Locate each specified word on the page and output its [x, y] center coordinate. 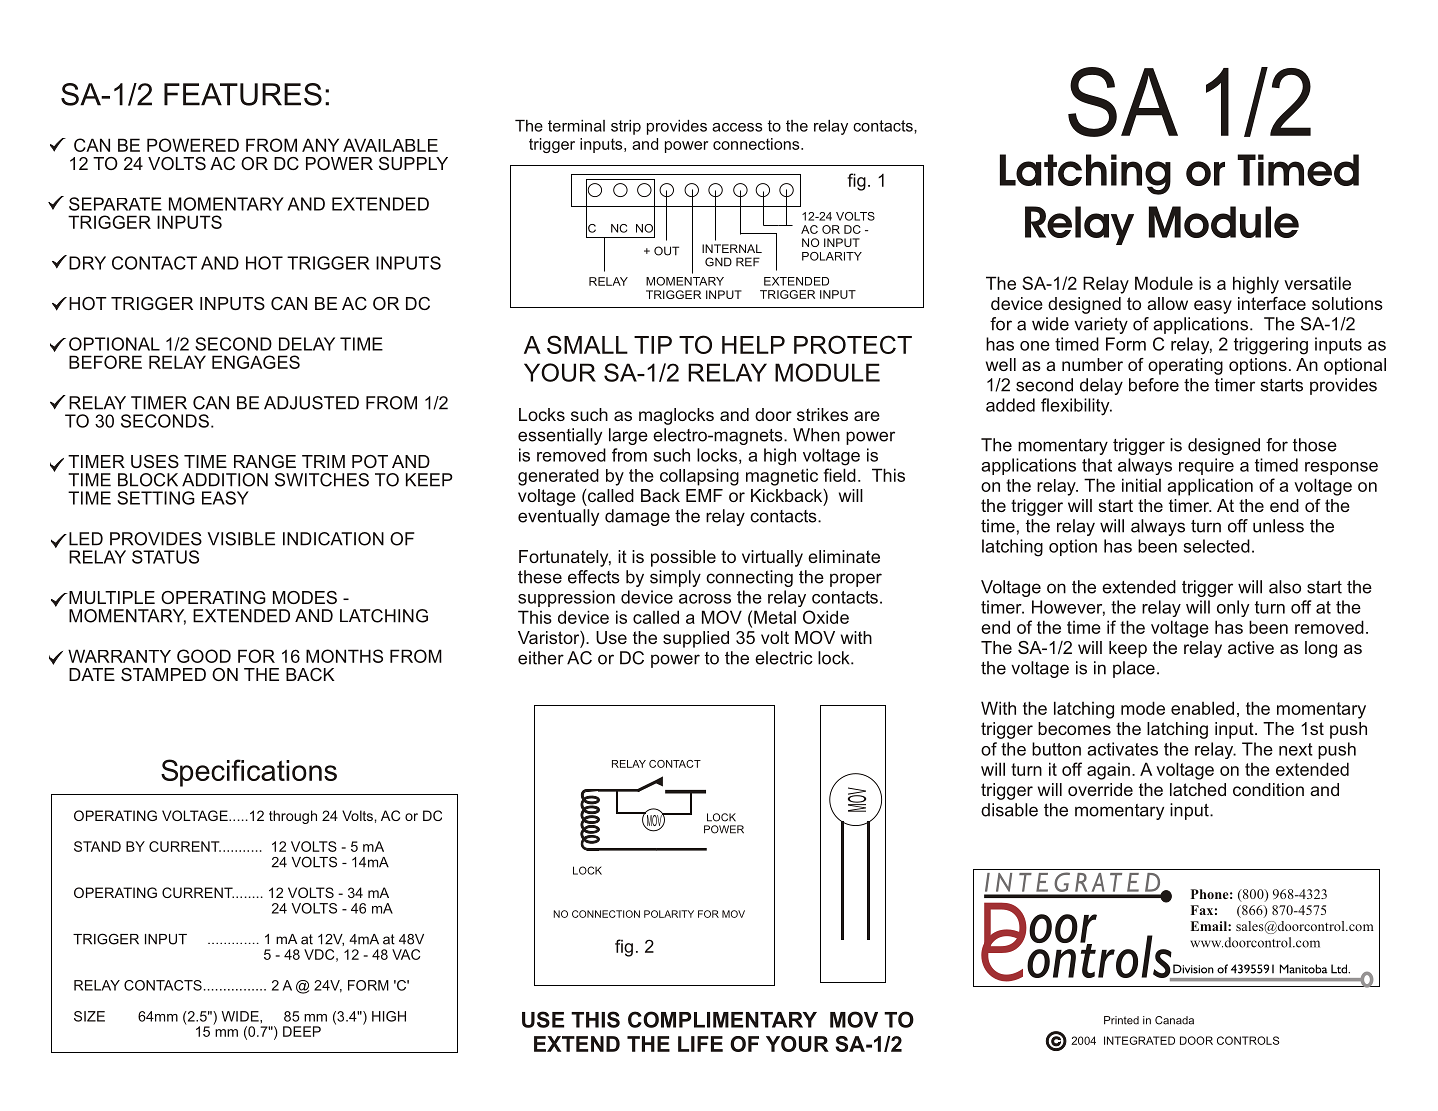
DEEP [302, 1031]
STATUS [165, 557]
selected [1217, 546]
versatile [1317, 283]
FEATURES [243, 94]
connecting [749, 578]
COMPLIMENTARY [722, 1019]
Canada [1174, 1020]
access [737, 127]
